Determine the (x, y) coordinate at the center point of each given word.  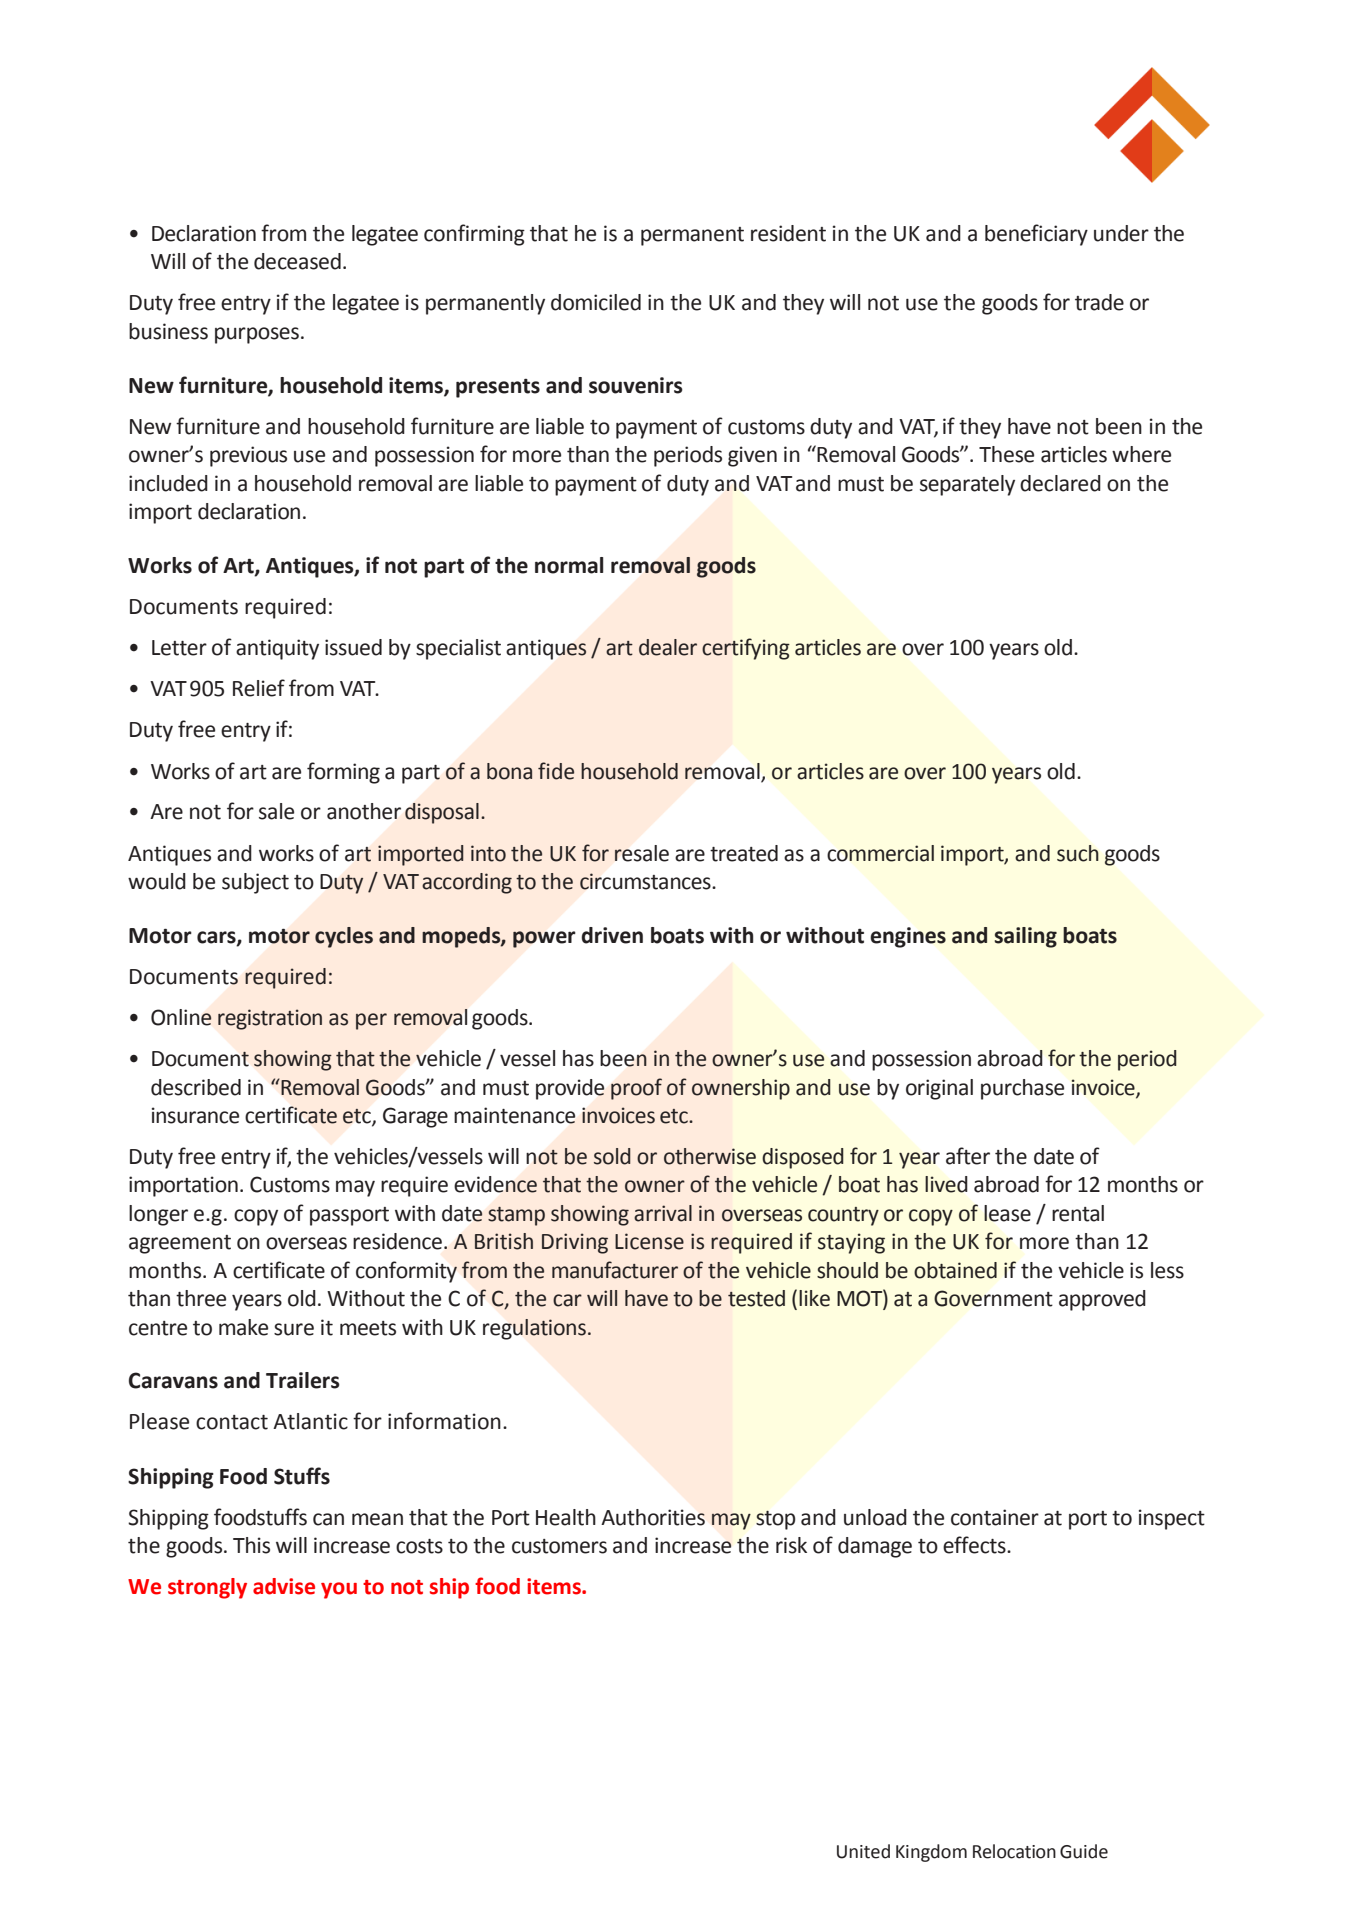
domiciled (596, 302)
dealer (668, 647)
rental (1078, 1213)
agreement (180, 1244)
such (1078, 853)
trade (1099, 302)
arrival (663, 1213)
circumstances (646, 881)
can (328, 1519)
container (995, 1517)
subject (255, 883)
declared (1060, 483)
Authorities (653, 1517)
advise (284, 1586)
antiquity (277, 649)
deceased (297, 261)
